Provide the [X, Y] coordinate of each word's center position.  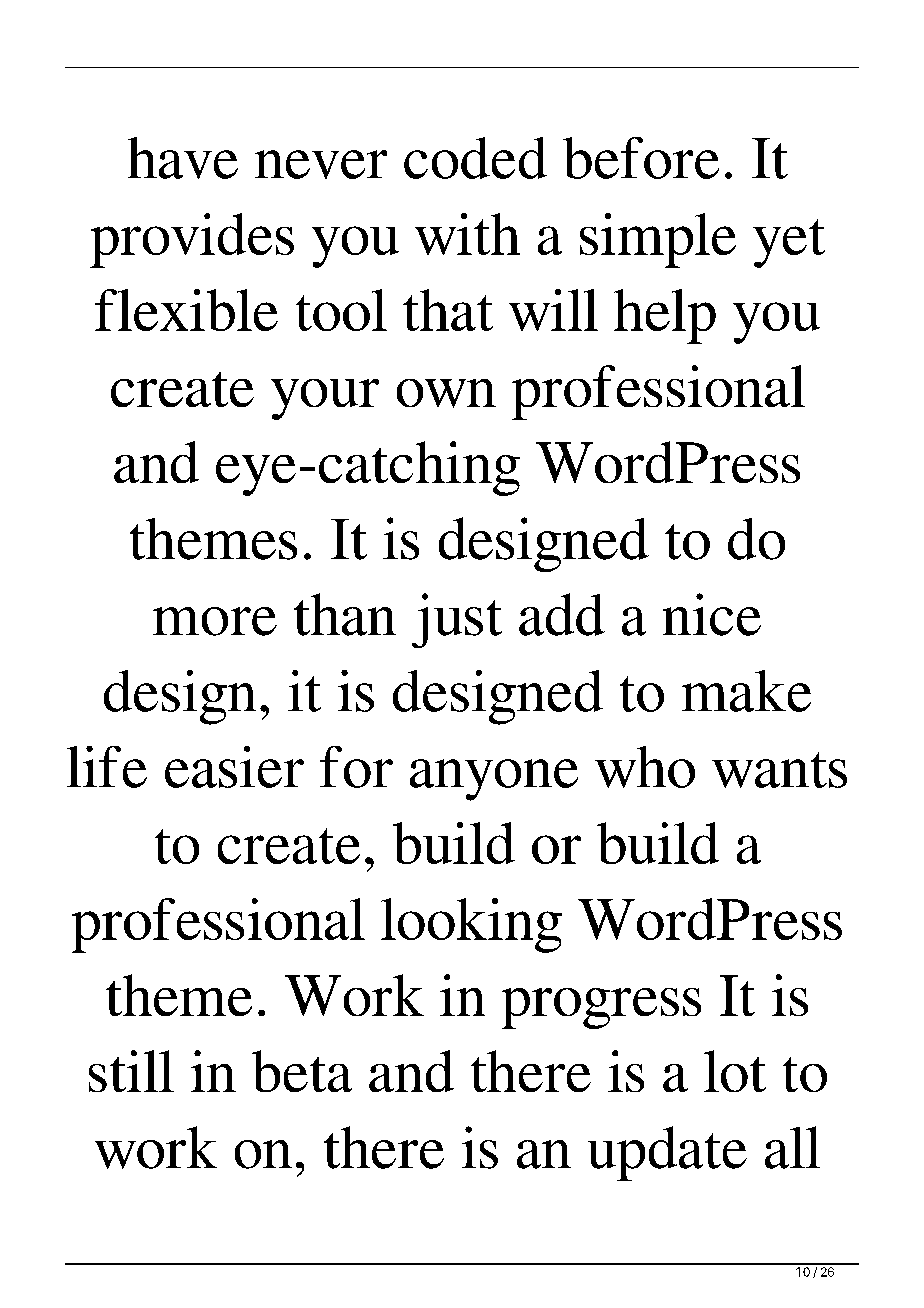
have [183, 158]
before [641, 158]
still [131, 1071]
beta [302, 1071]
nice [712, 614]
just [457, 620]
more [215, 621]
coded [475, 158]
